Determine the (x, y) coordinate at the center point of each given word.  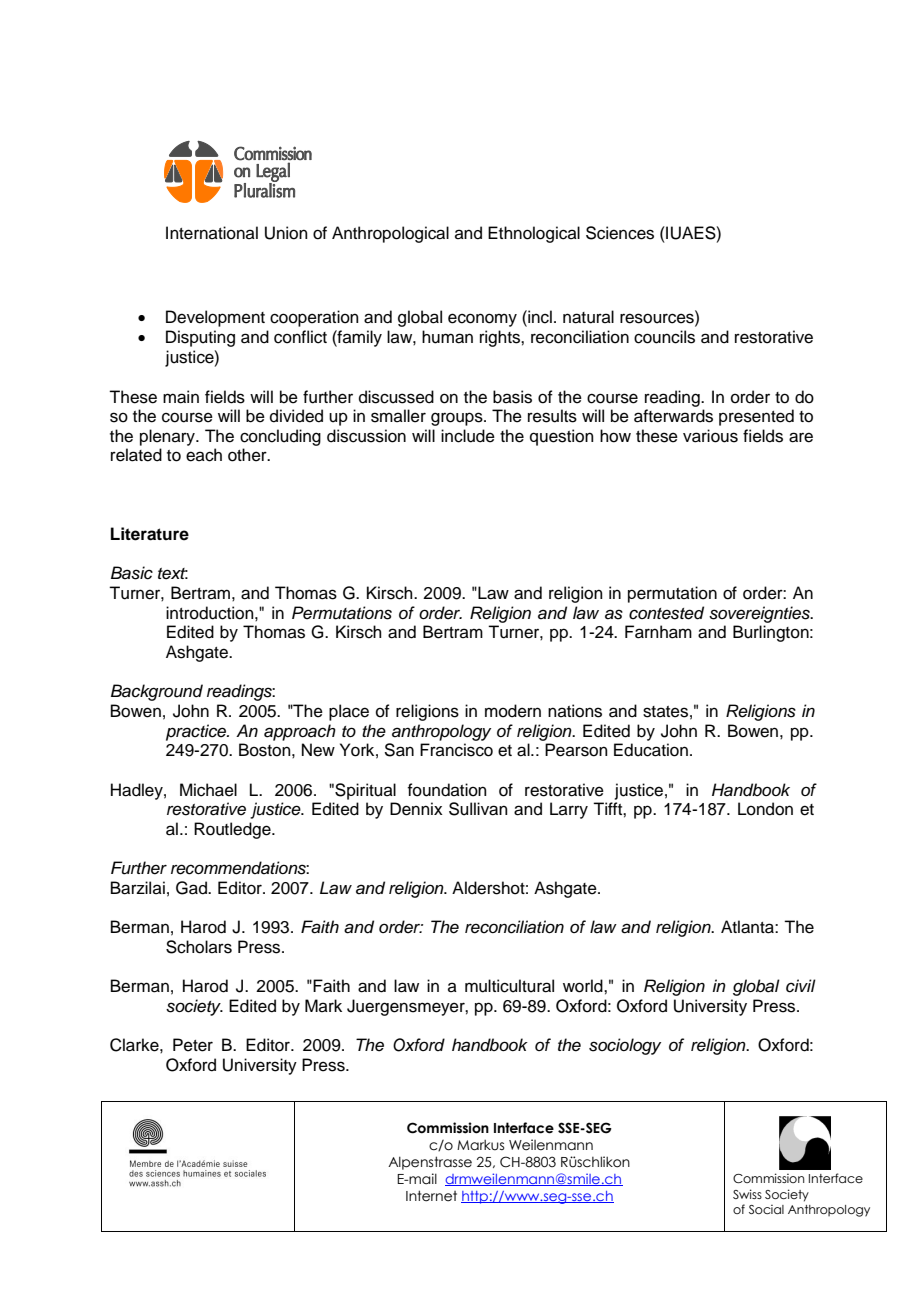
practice (197, 732)
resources (658, 317)
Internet (431, 1196)
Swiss (747, 1194)
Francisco (456, 750)
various (710, 436)
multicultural (509, 986)
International (212, 233)
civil (801, 986)
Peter (193, 1045)
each (204, 455)
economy (482, 320)
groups (458, 419)
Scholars (199, 947)
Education (651, 750)
